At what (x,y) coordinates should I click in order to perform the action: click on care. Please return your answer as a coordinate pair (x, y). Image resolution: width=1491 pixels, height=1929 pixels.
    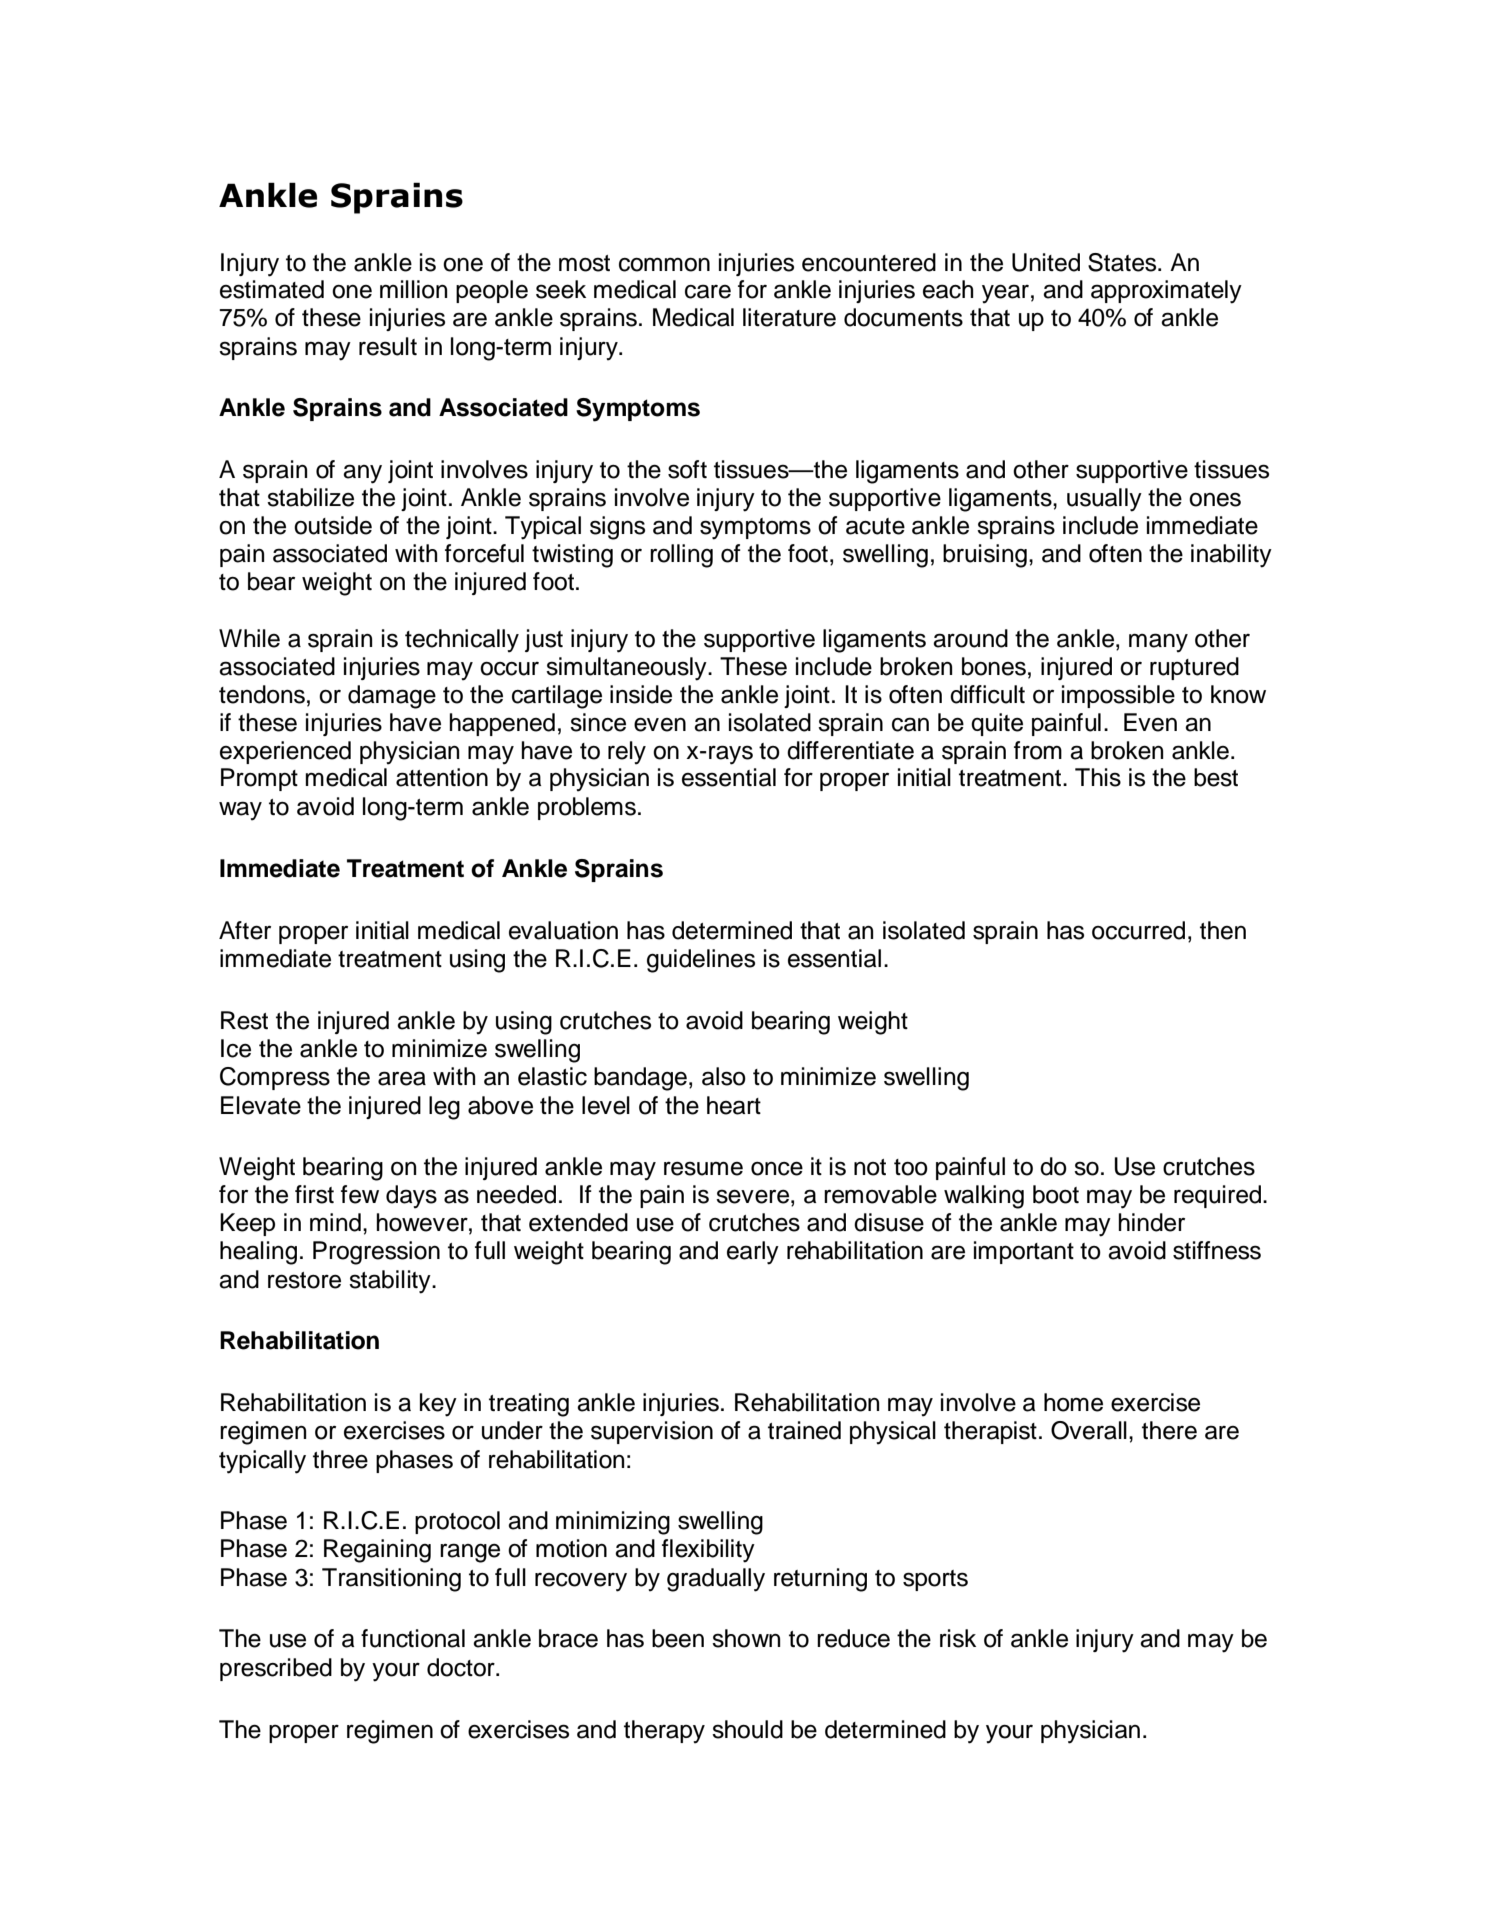
    Looking at the image, I should click on (708, 291).
